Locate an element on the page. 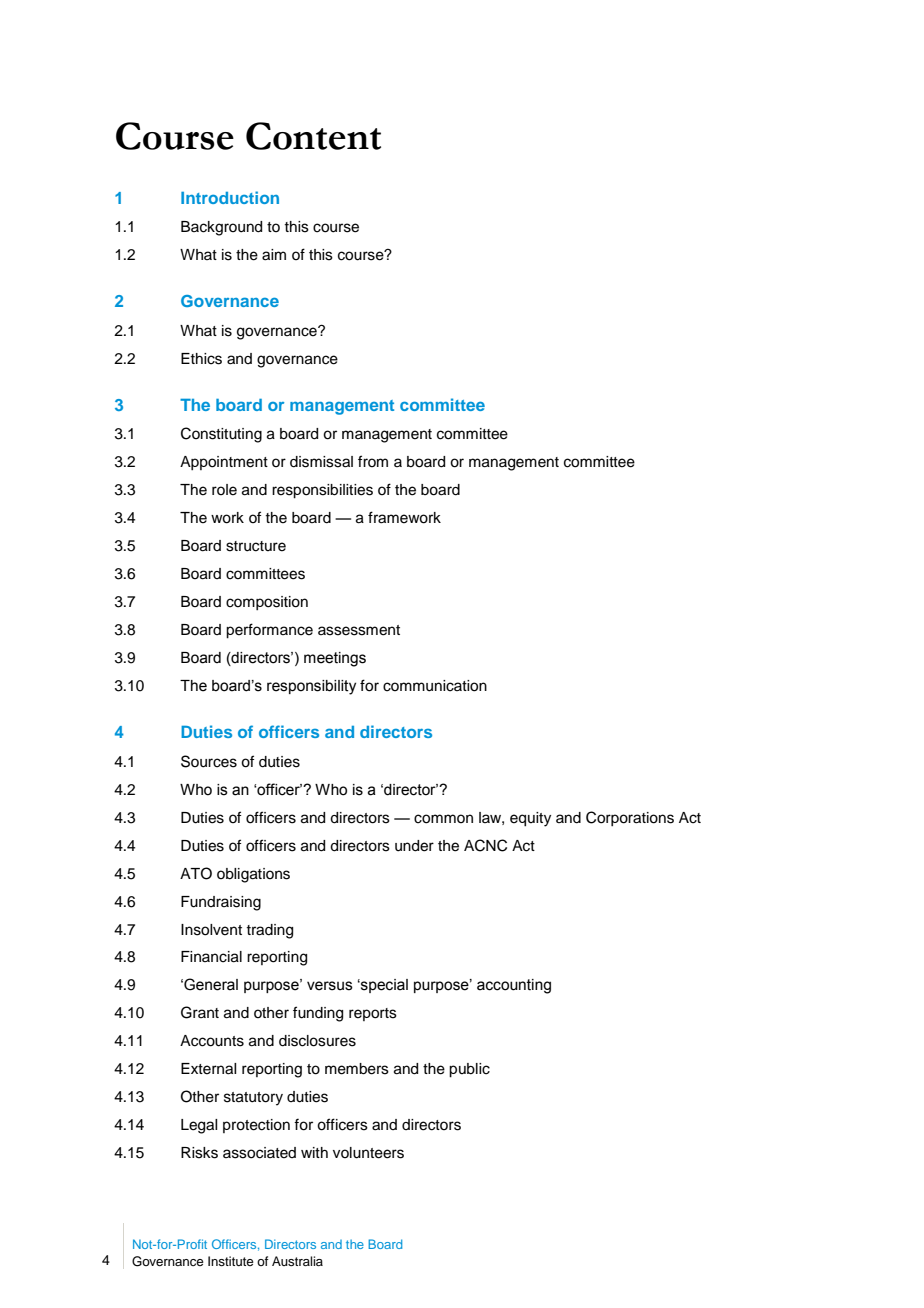 This image has width=924, height=1308. volunteers is located at coordinates (368, 1153).
